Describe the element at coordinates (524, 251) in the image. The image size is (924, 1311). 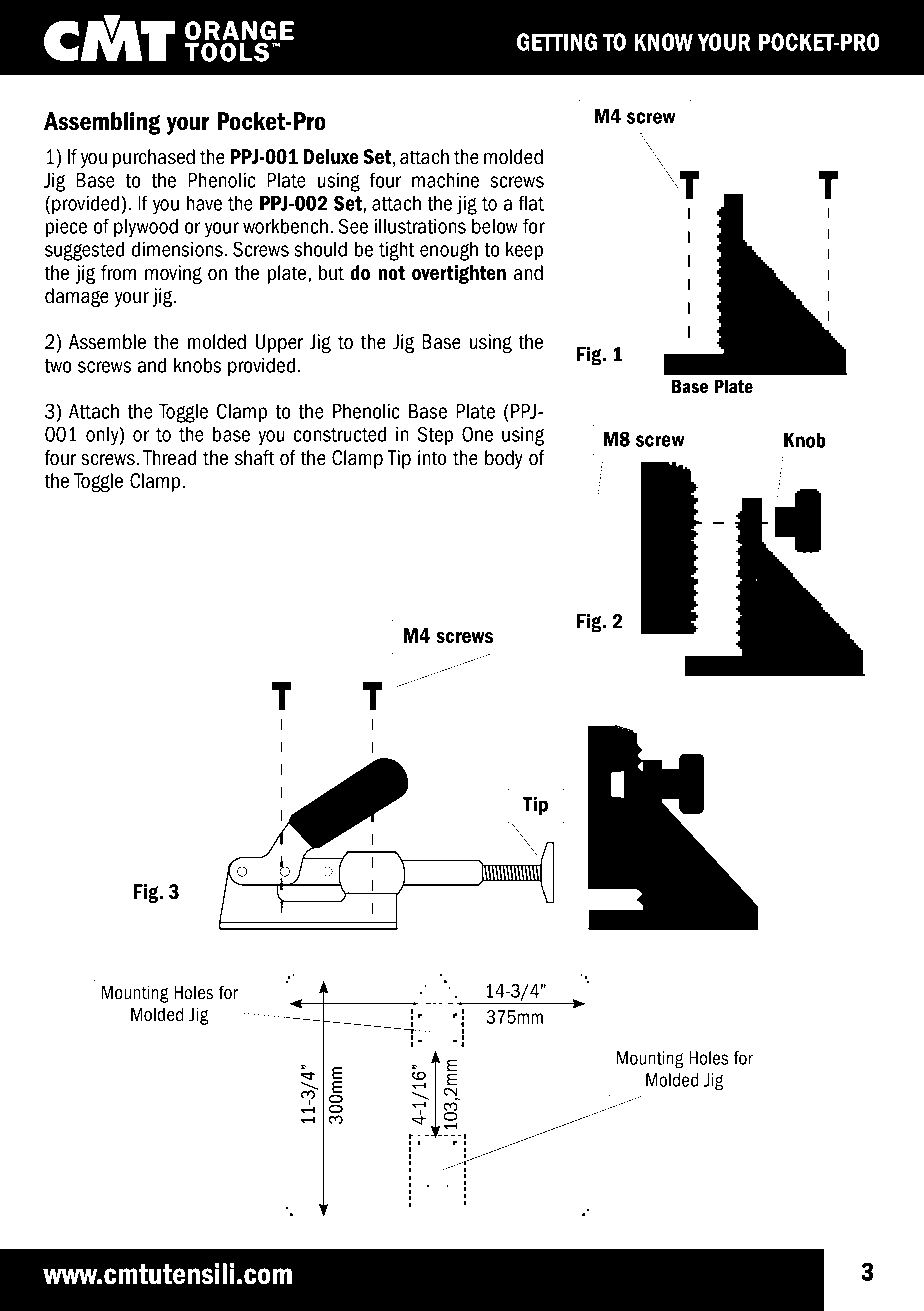
I see `keep` at that location.
